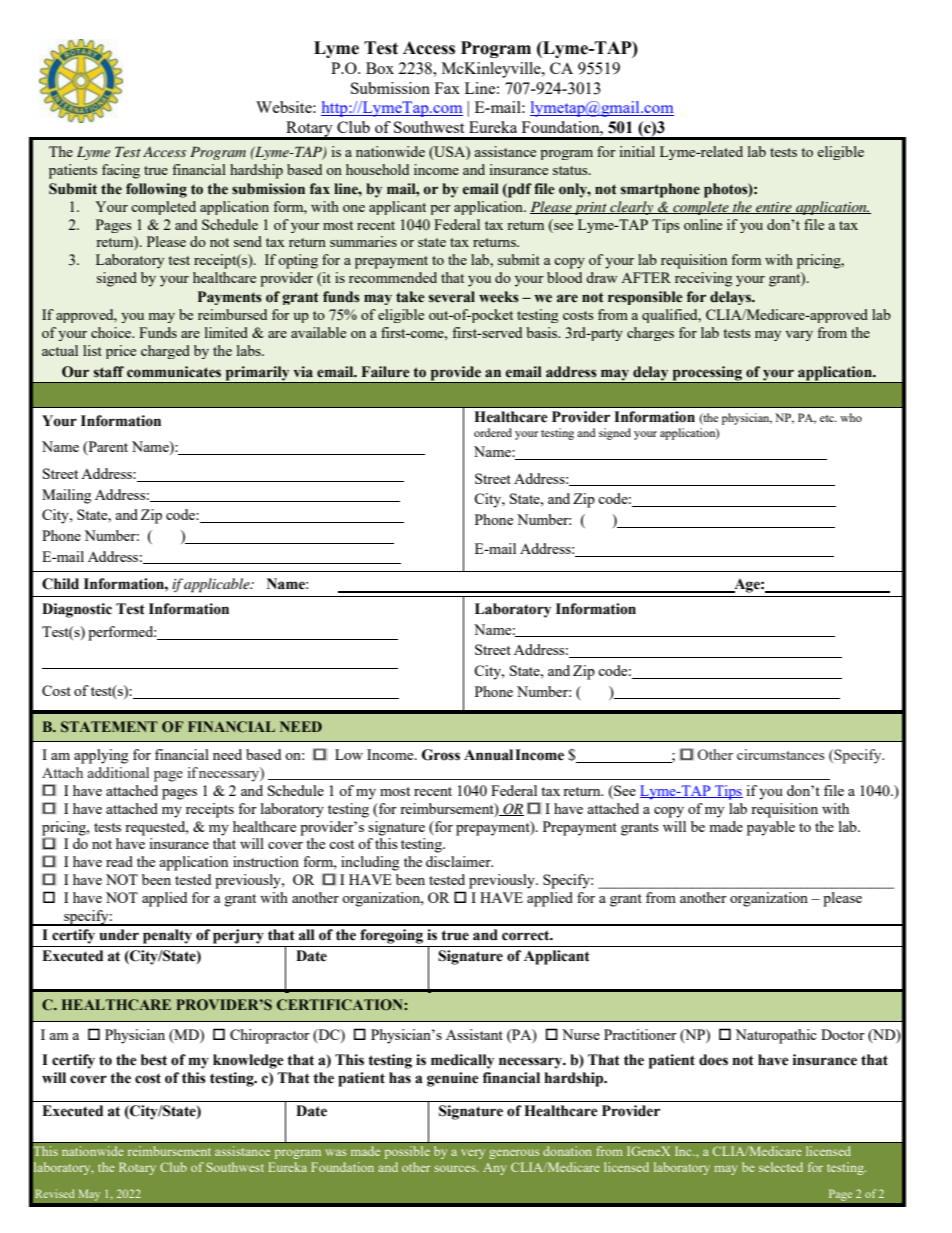 This document has height=1233, width=952. Describe the element at coordinates (55, 1193) in the document. I see `Revised` at that location.
